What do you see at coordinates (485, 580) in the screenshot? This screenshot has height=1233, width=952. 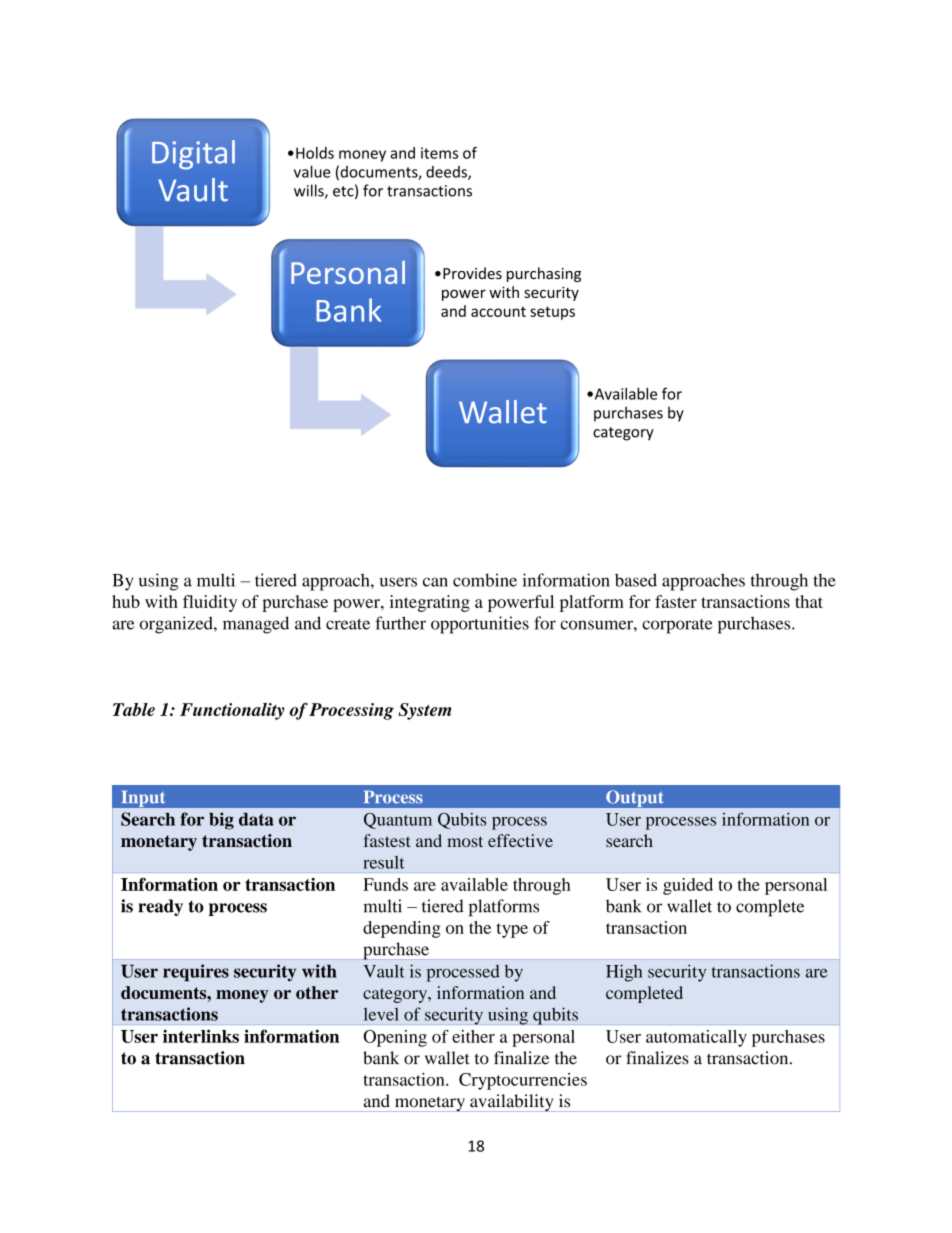 I see `combine` at bounding box center [485, 580].
